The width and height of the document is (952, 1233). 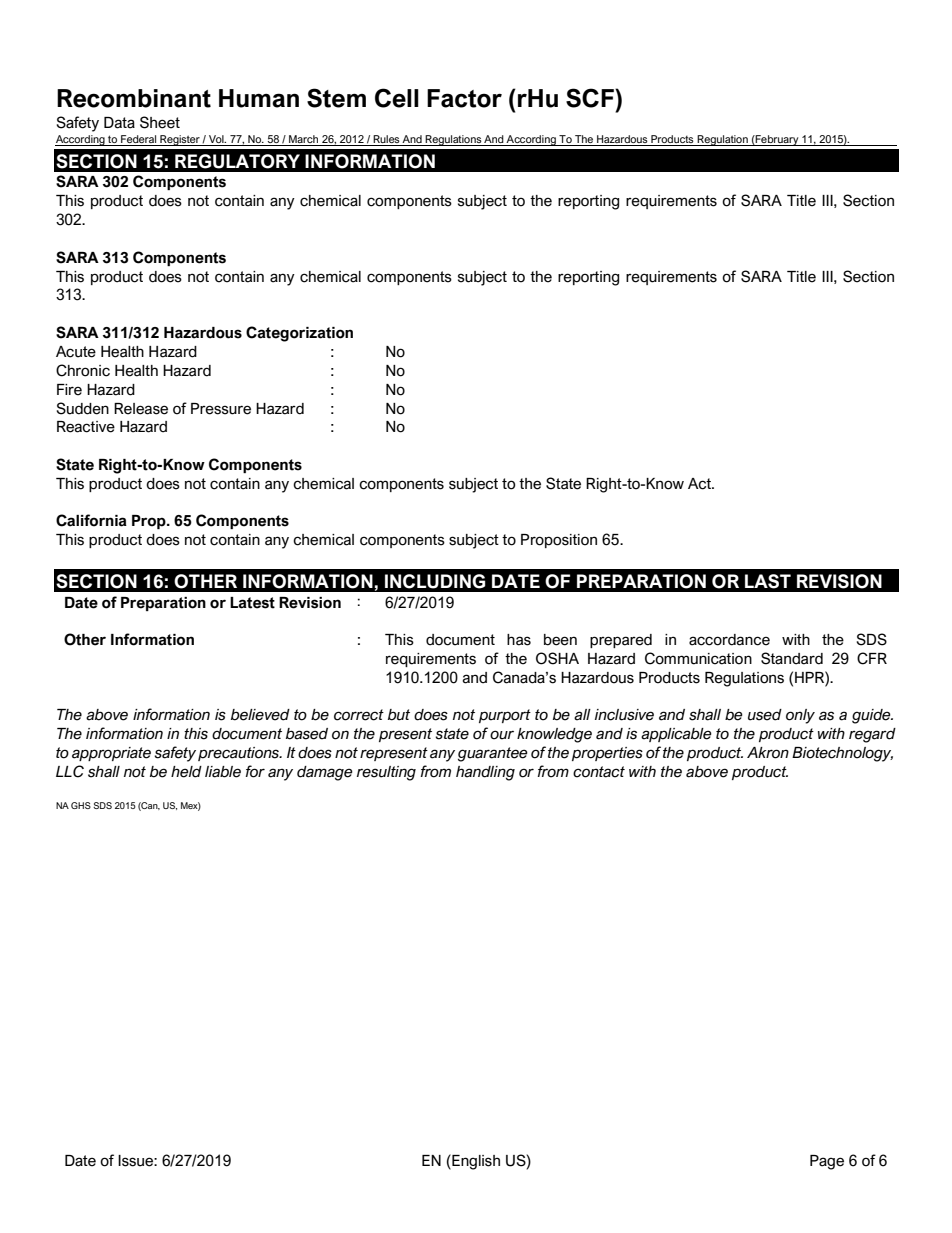 I want to click on held, so click(x=186, y=772).
